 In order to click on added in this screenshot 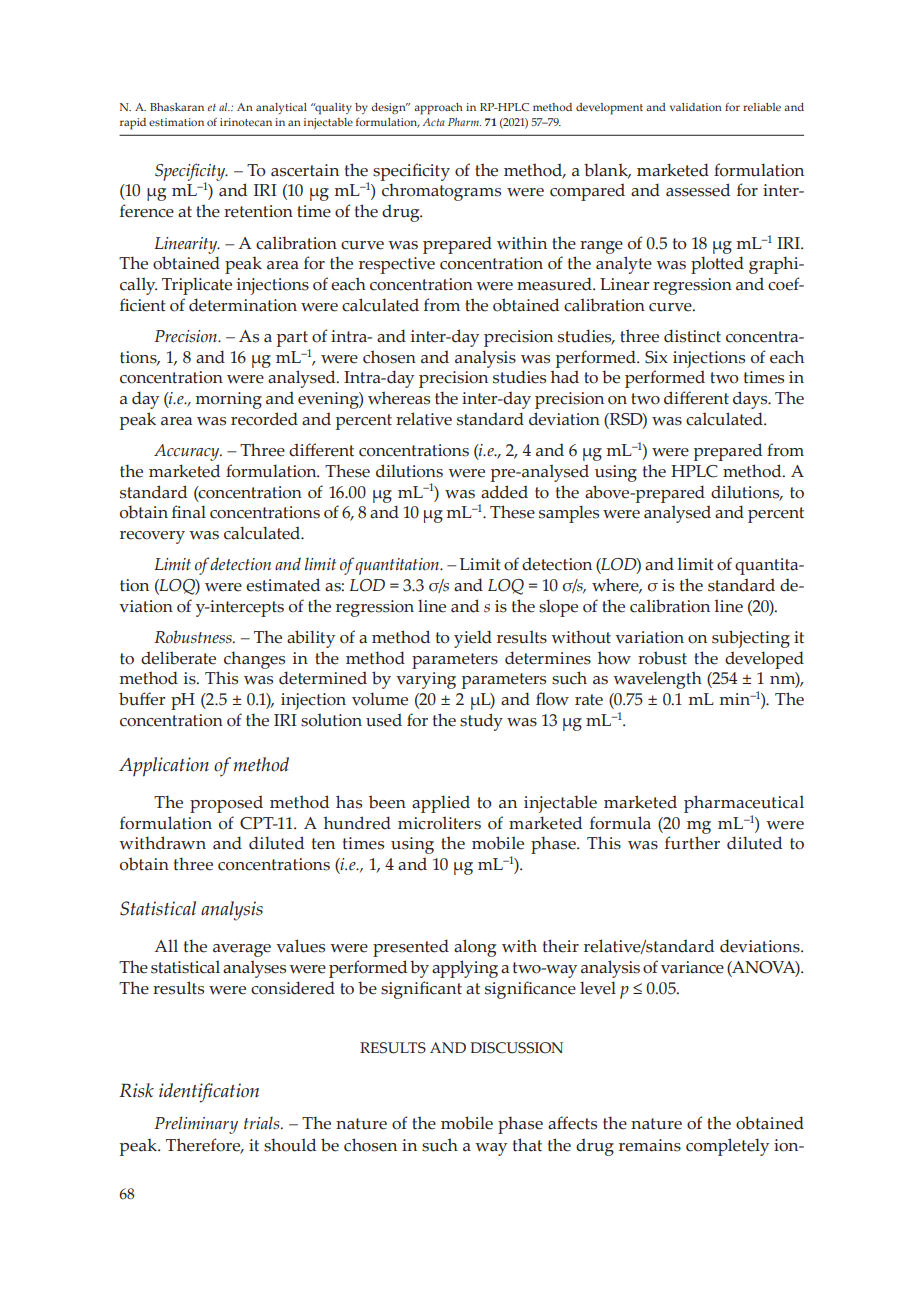, I will do `click(504, 492)`.
